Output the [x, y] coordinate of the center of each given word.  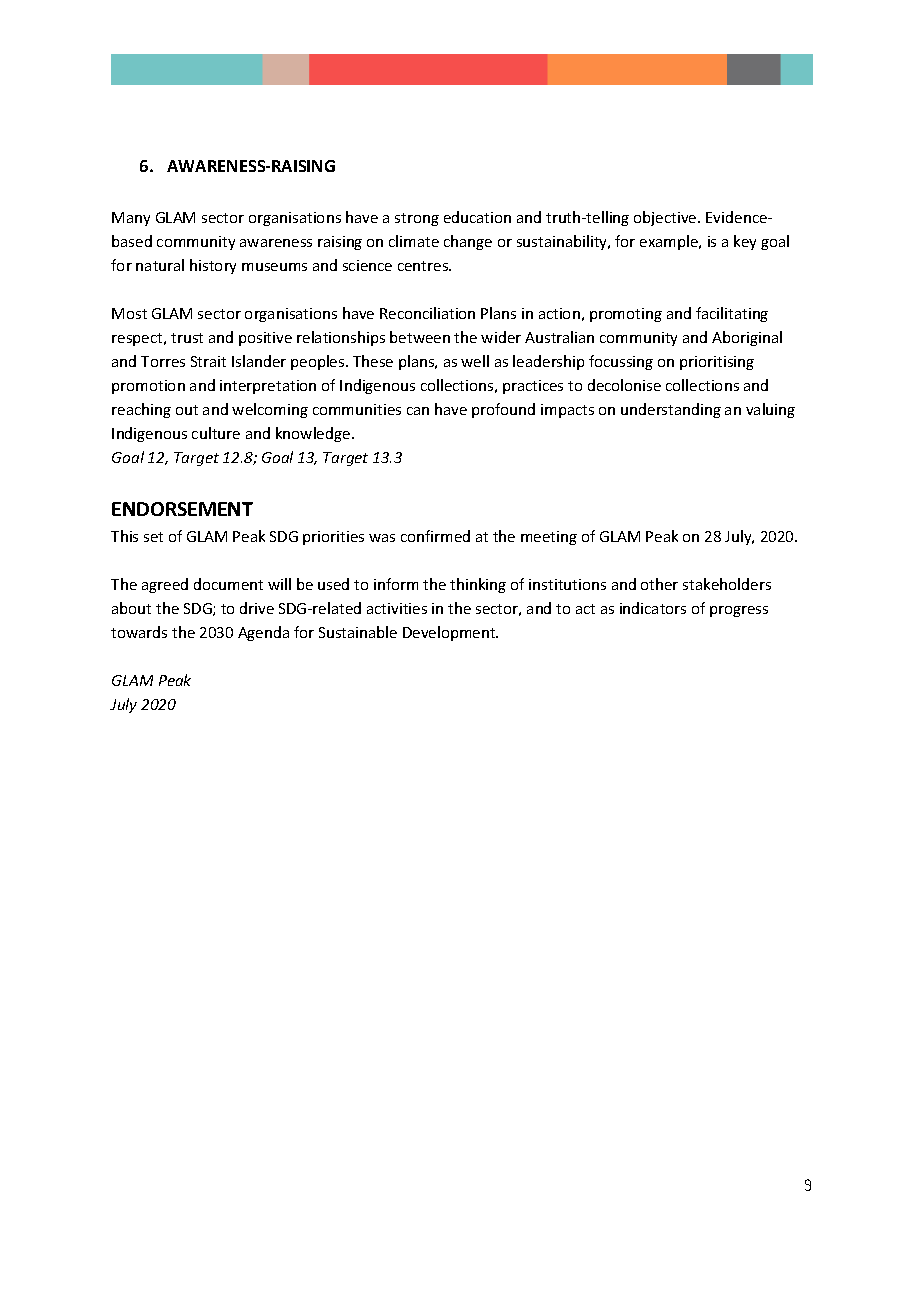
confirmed [435, 536]
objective [666, 218]
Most [129, 313]
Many [131, 219]
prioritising [717, 363]
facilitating [732, 314]
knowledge [314, 434]
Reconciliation [427, 313]
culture [216, 433]
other [659, 584]
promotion [148, 387]
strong [417, 219]
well [475, 361]
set [153, 537]
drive [257, 608]
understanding [671, 410]
